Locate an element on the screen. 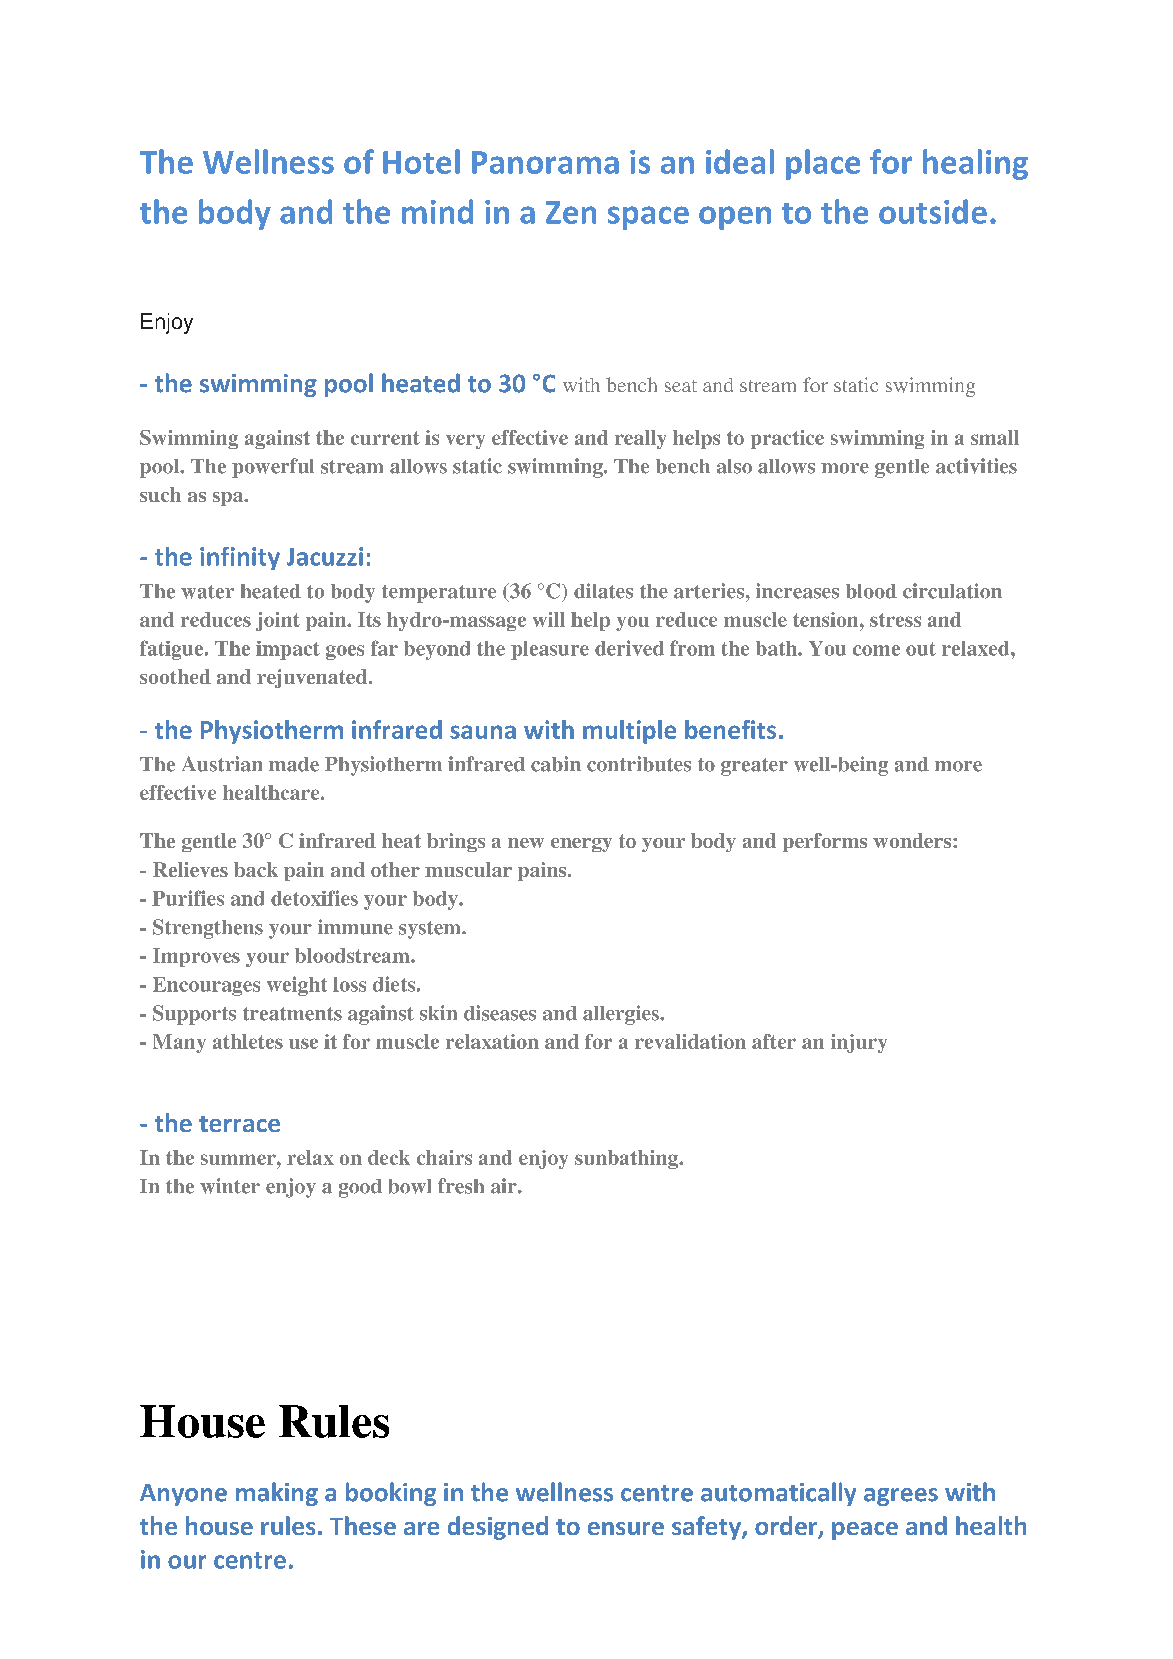  injury is located at coordinates (859, 1043).
